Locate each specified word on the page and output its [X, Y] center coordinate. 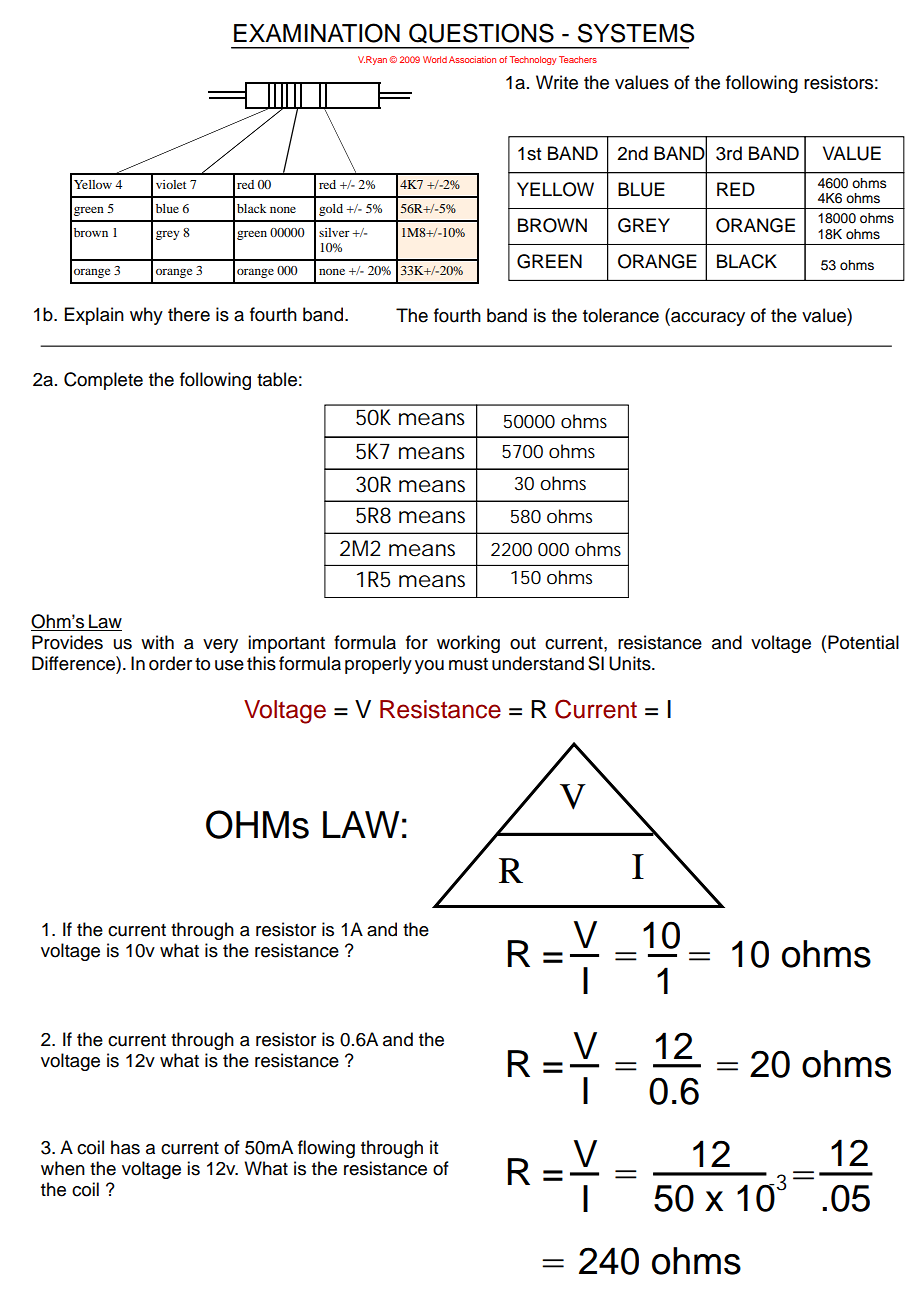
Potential [863, 642]
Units [631, 663]
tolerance [621, 315]
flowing [326, 1149]
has [125, 1147]
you [429, 667]
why [146, 316]
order [170, 663]
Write [557, 82]
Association [472, 59]
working [468, 644]
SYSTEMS [636, 33]
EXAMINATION [317, 33]
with [157, 642]
